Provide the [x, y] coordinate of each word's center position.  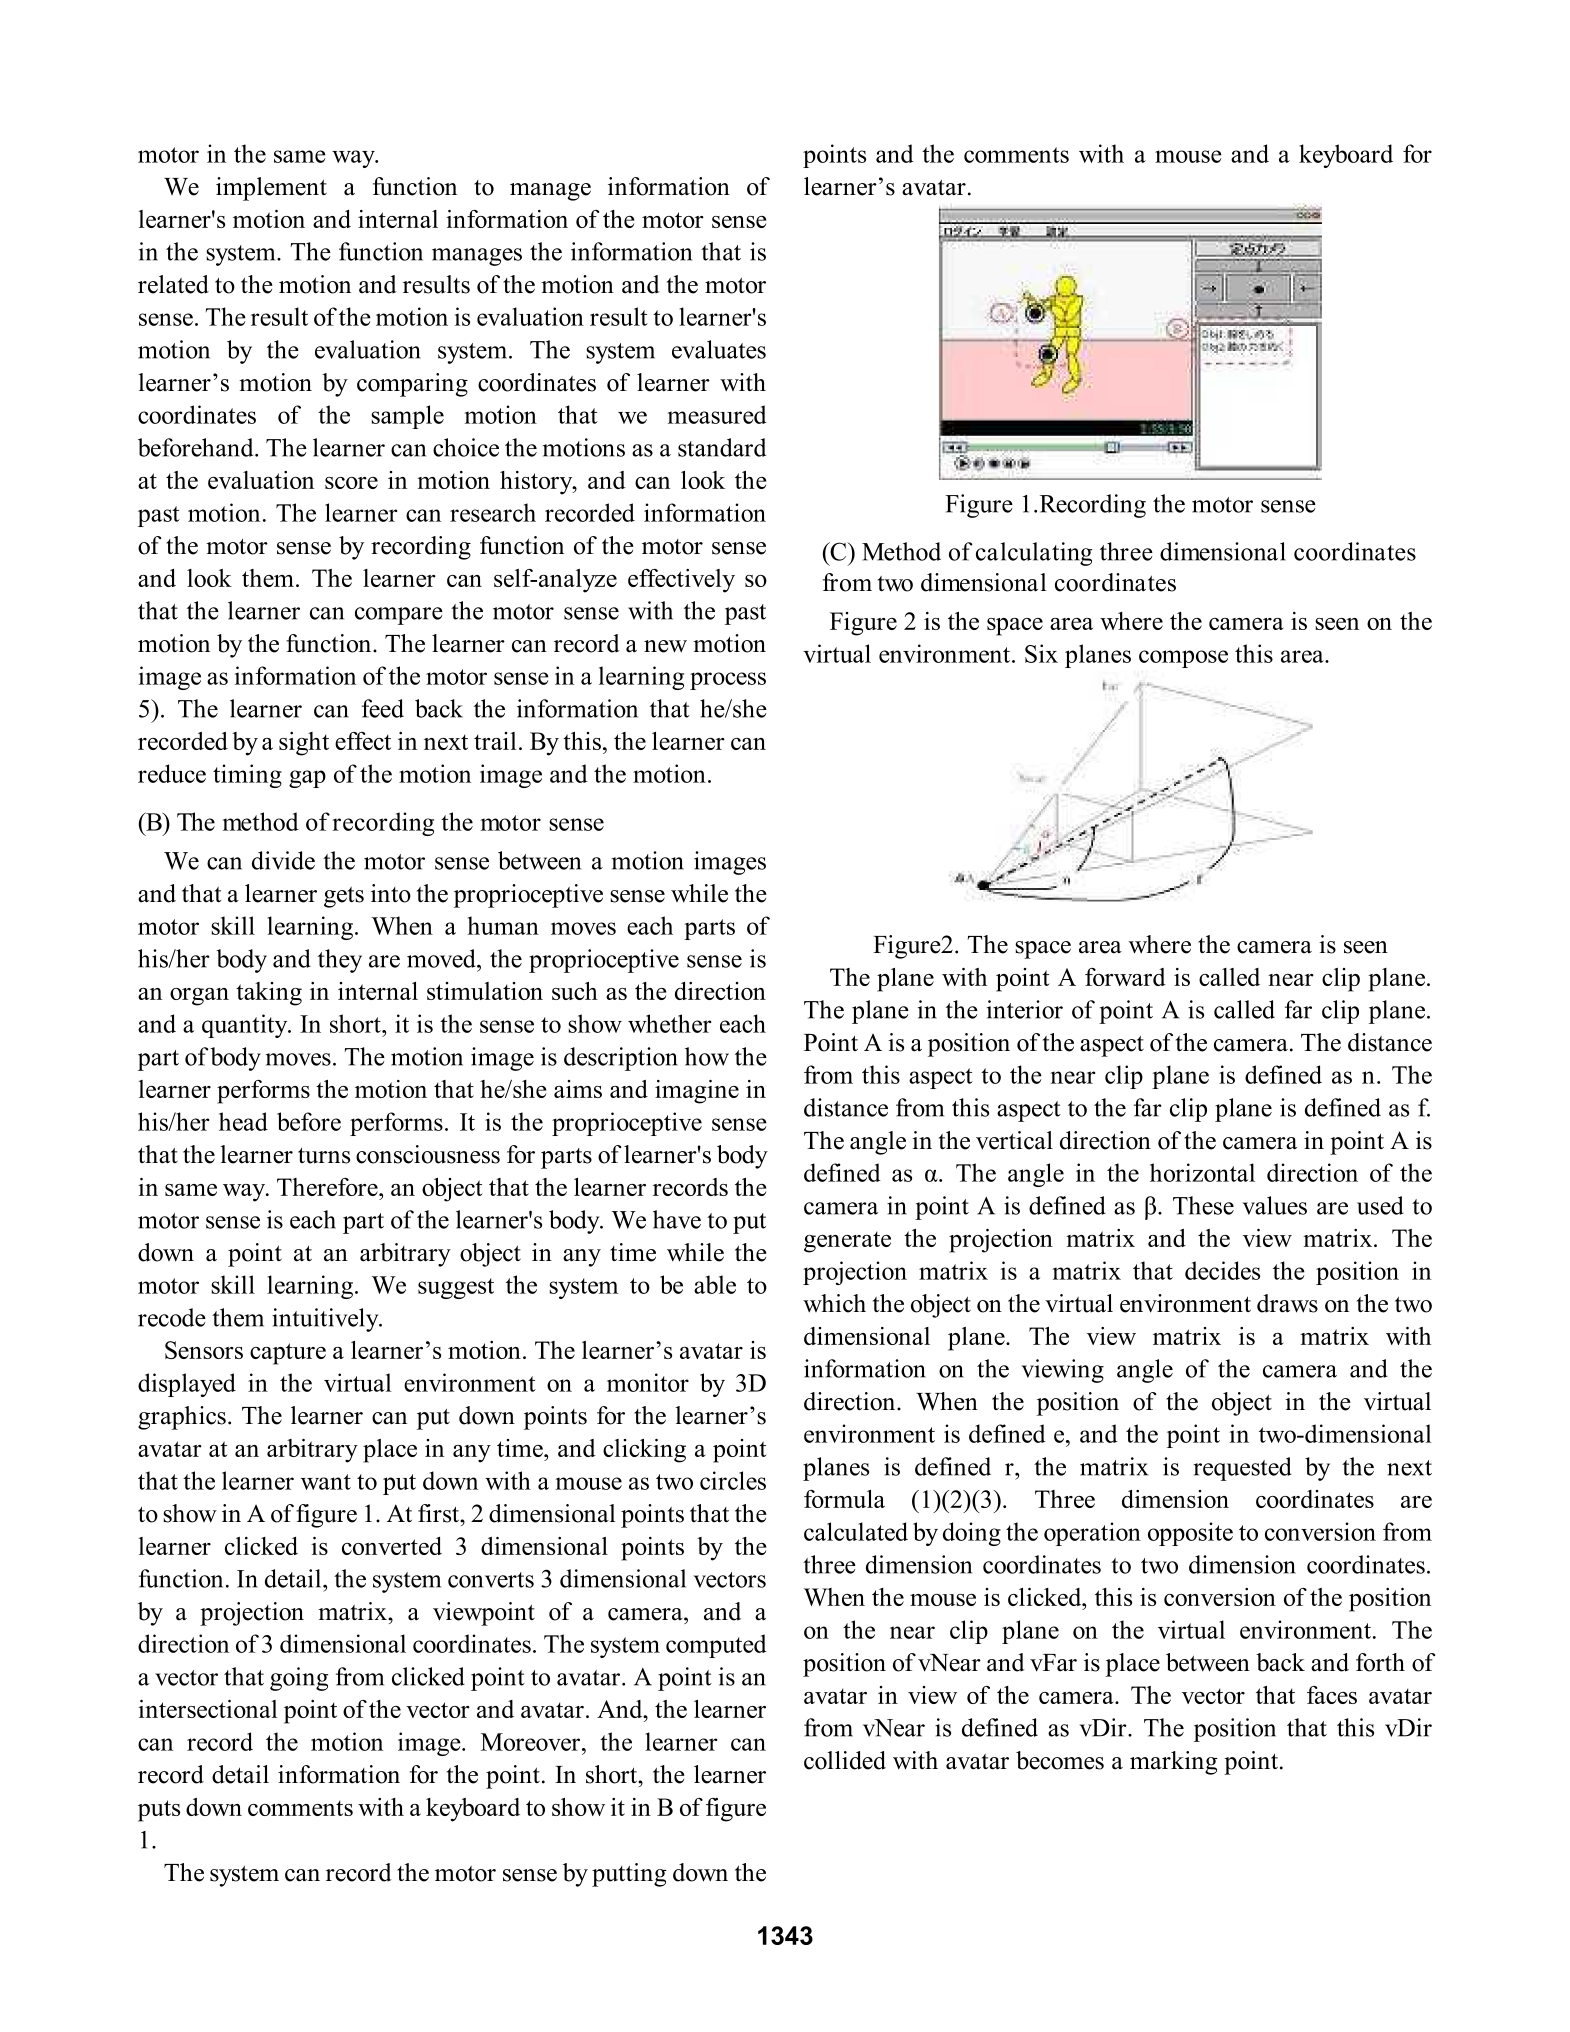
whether [669, 1023]
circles [733, 1480]
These [1203, 1205]
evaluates [719, 349]
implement [271, 189]
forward [1125, 977]
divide [283, 860]
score [351, 483]
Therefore [328, 1187]
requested [1242, 1469]
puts [159, 1811]
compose [1183, 659]
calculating [1034, 554]
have [677, 1219]
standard [722, 447]
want [326, 1482]
